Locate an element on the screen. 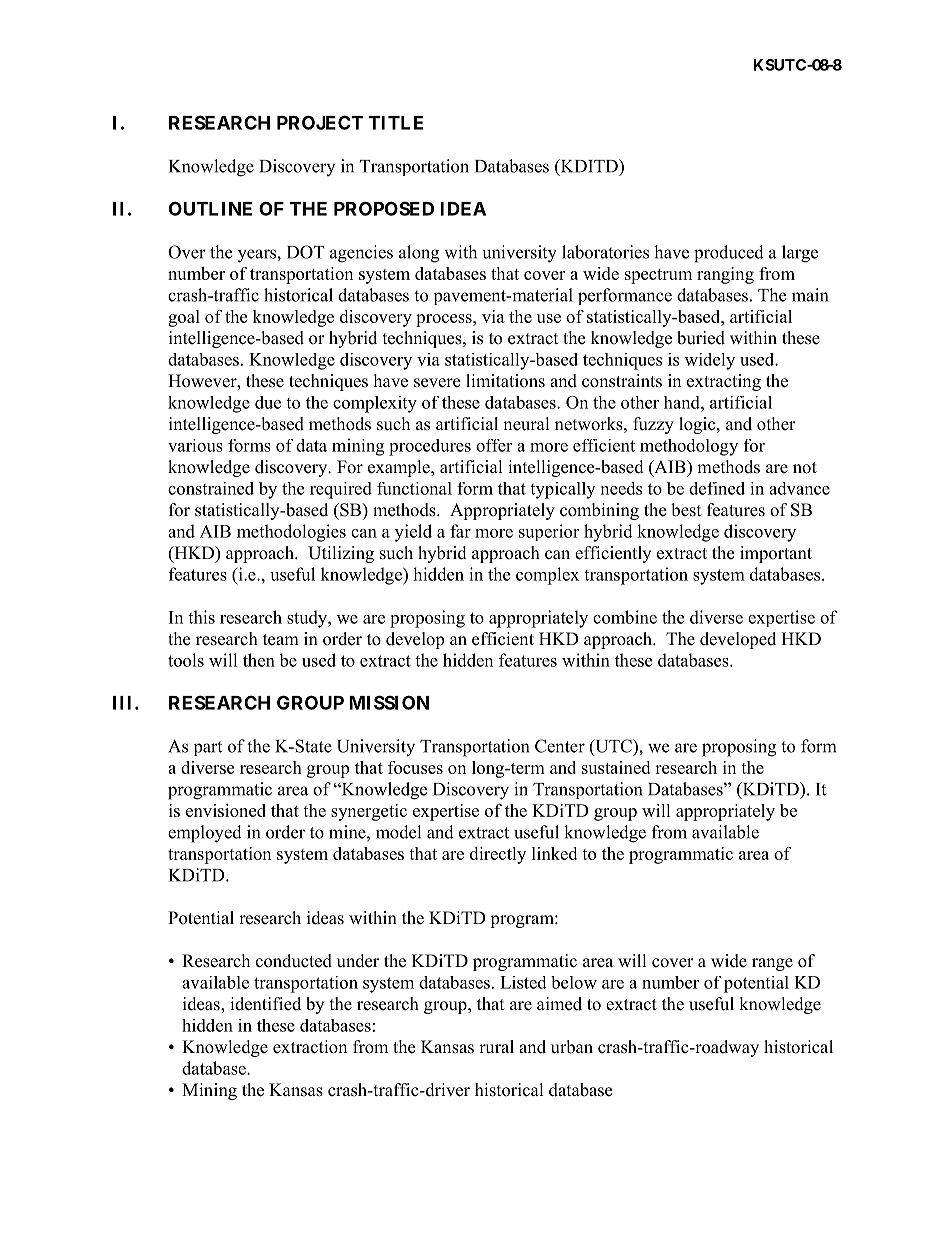 The height and width of the screenshot is (1233, 952). severe is located at coordinates (437, 383).
